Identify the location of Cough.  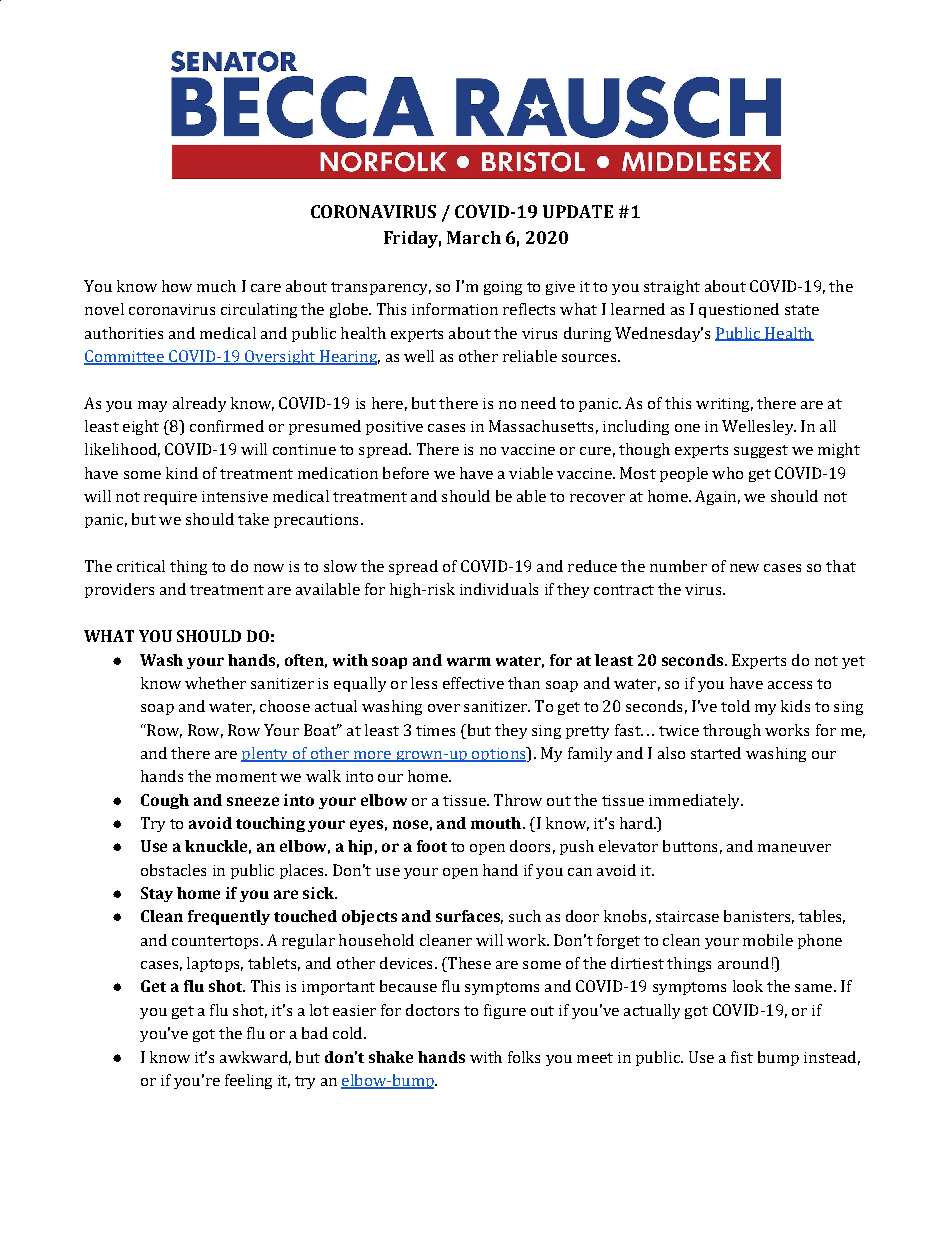
(165, 801).
